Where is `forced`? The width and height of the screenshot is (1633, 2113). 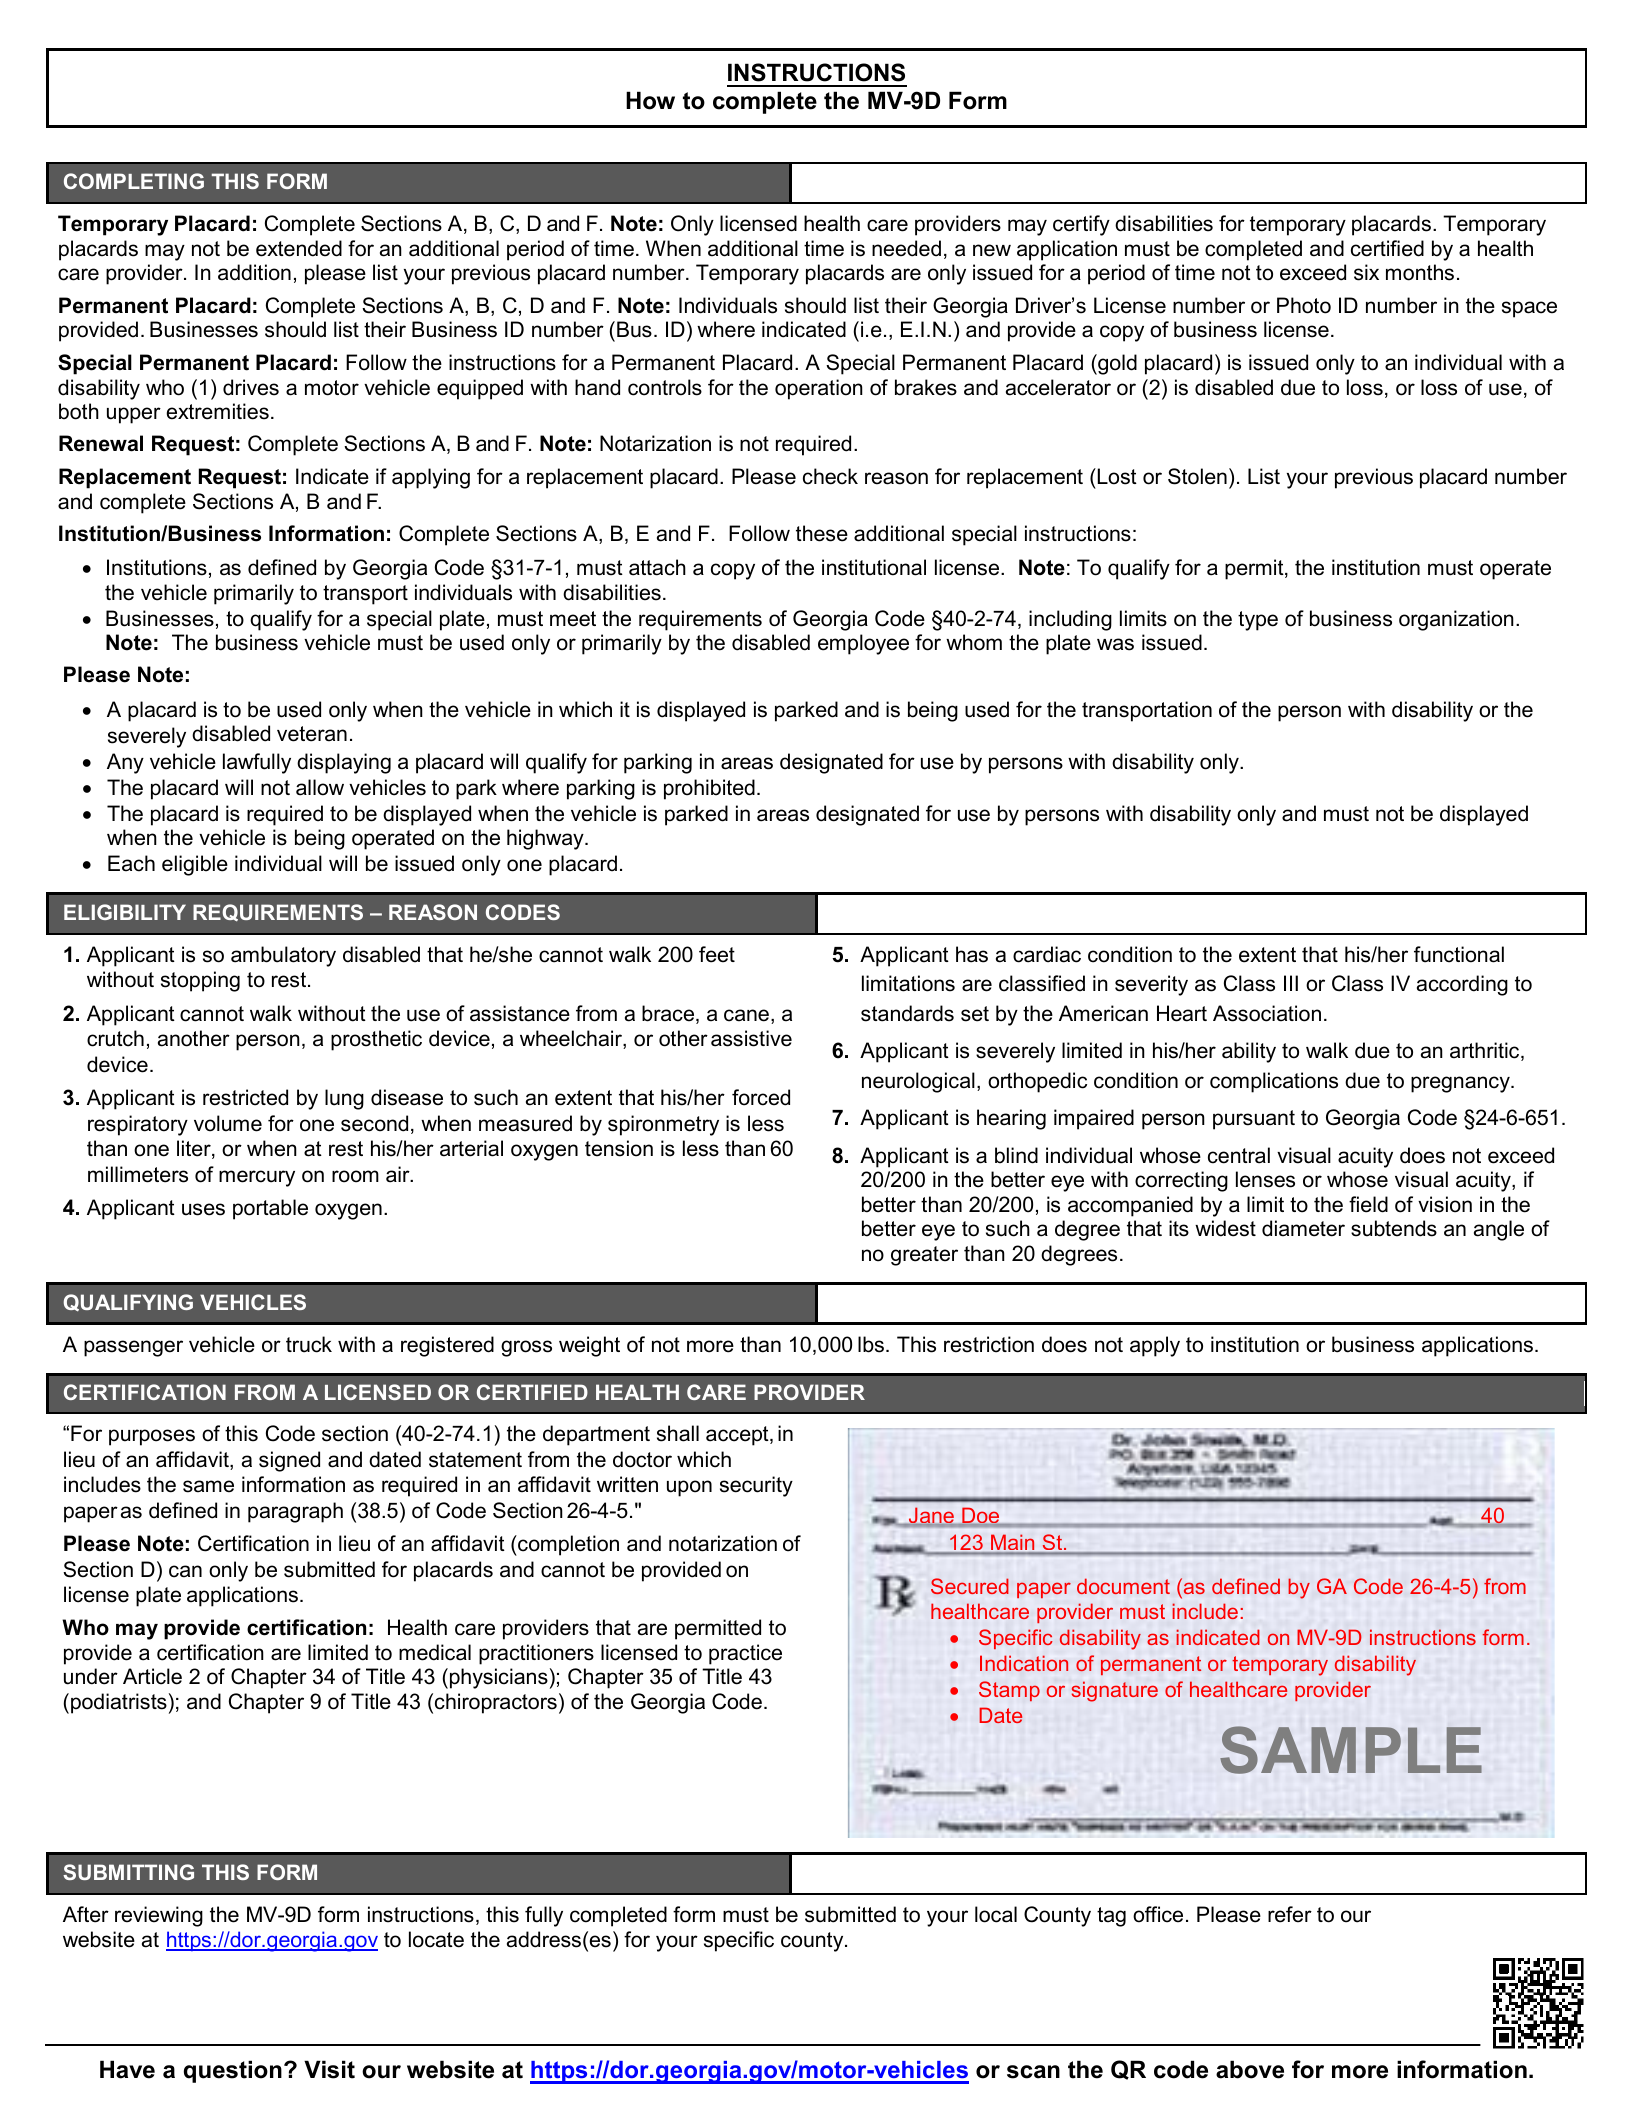
forced is located at coordinates (761, 1097).
